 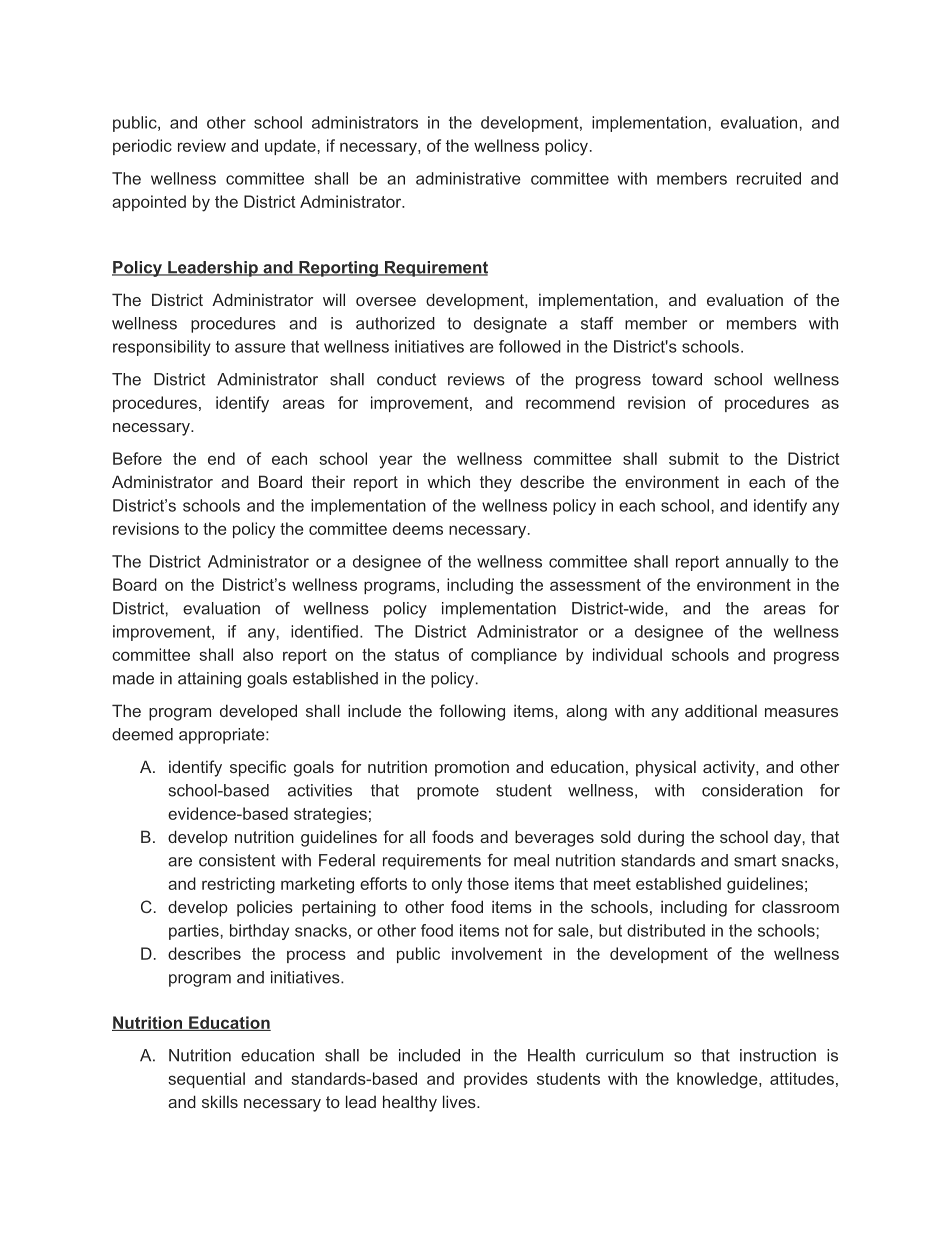 I want to click on appointed, so click(x=149, y=203).
